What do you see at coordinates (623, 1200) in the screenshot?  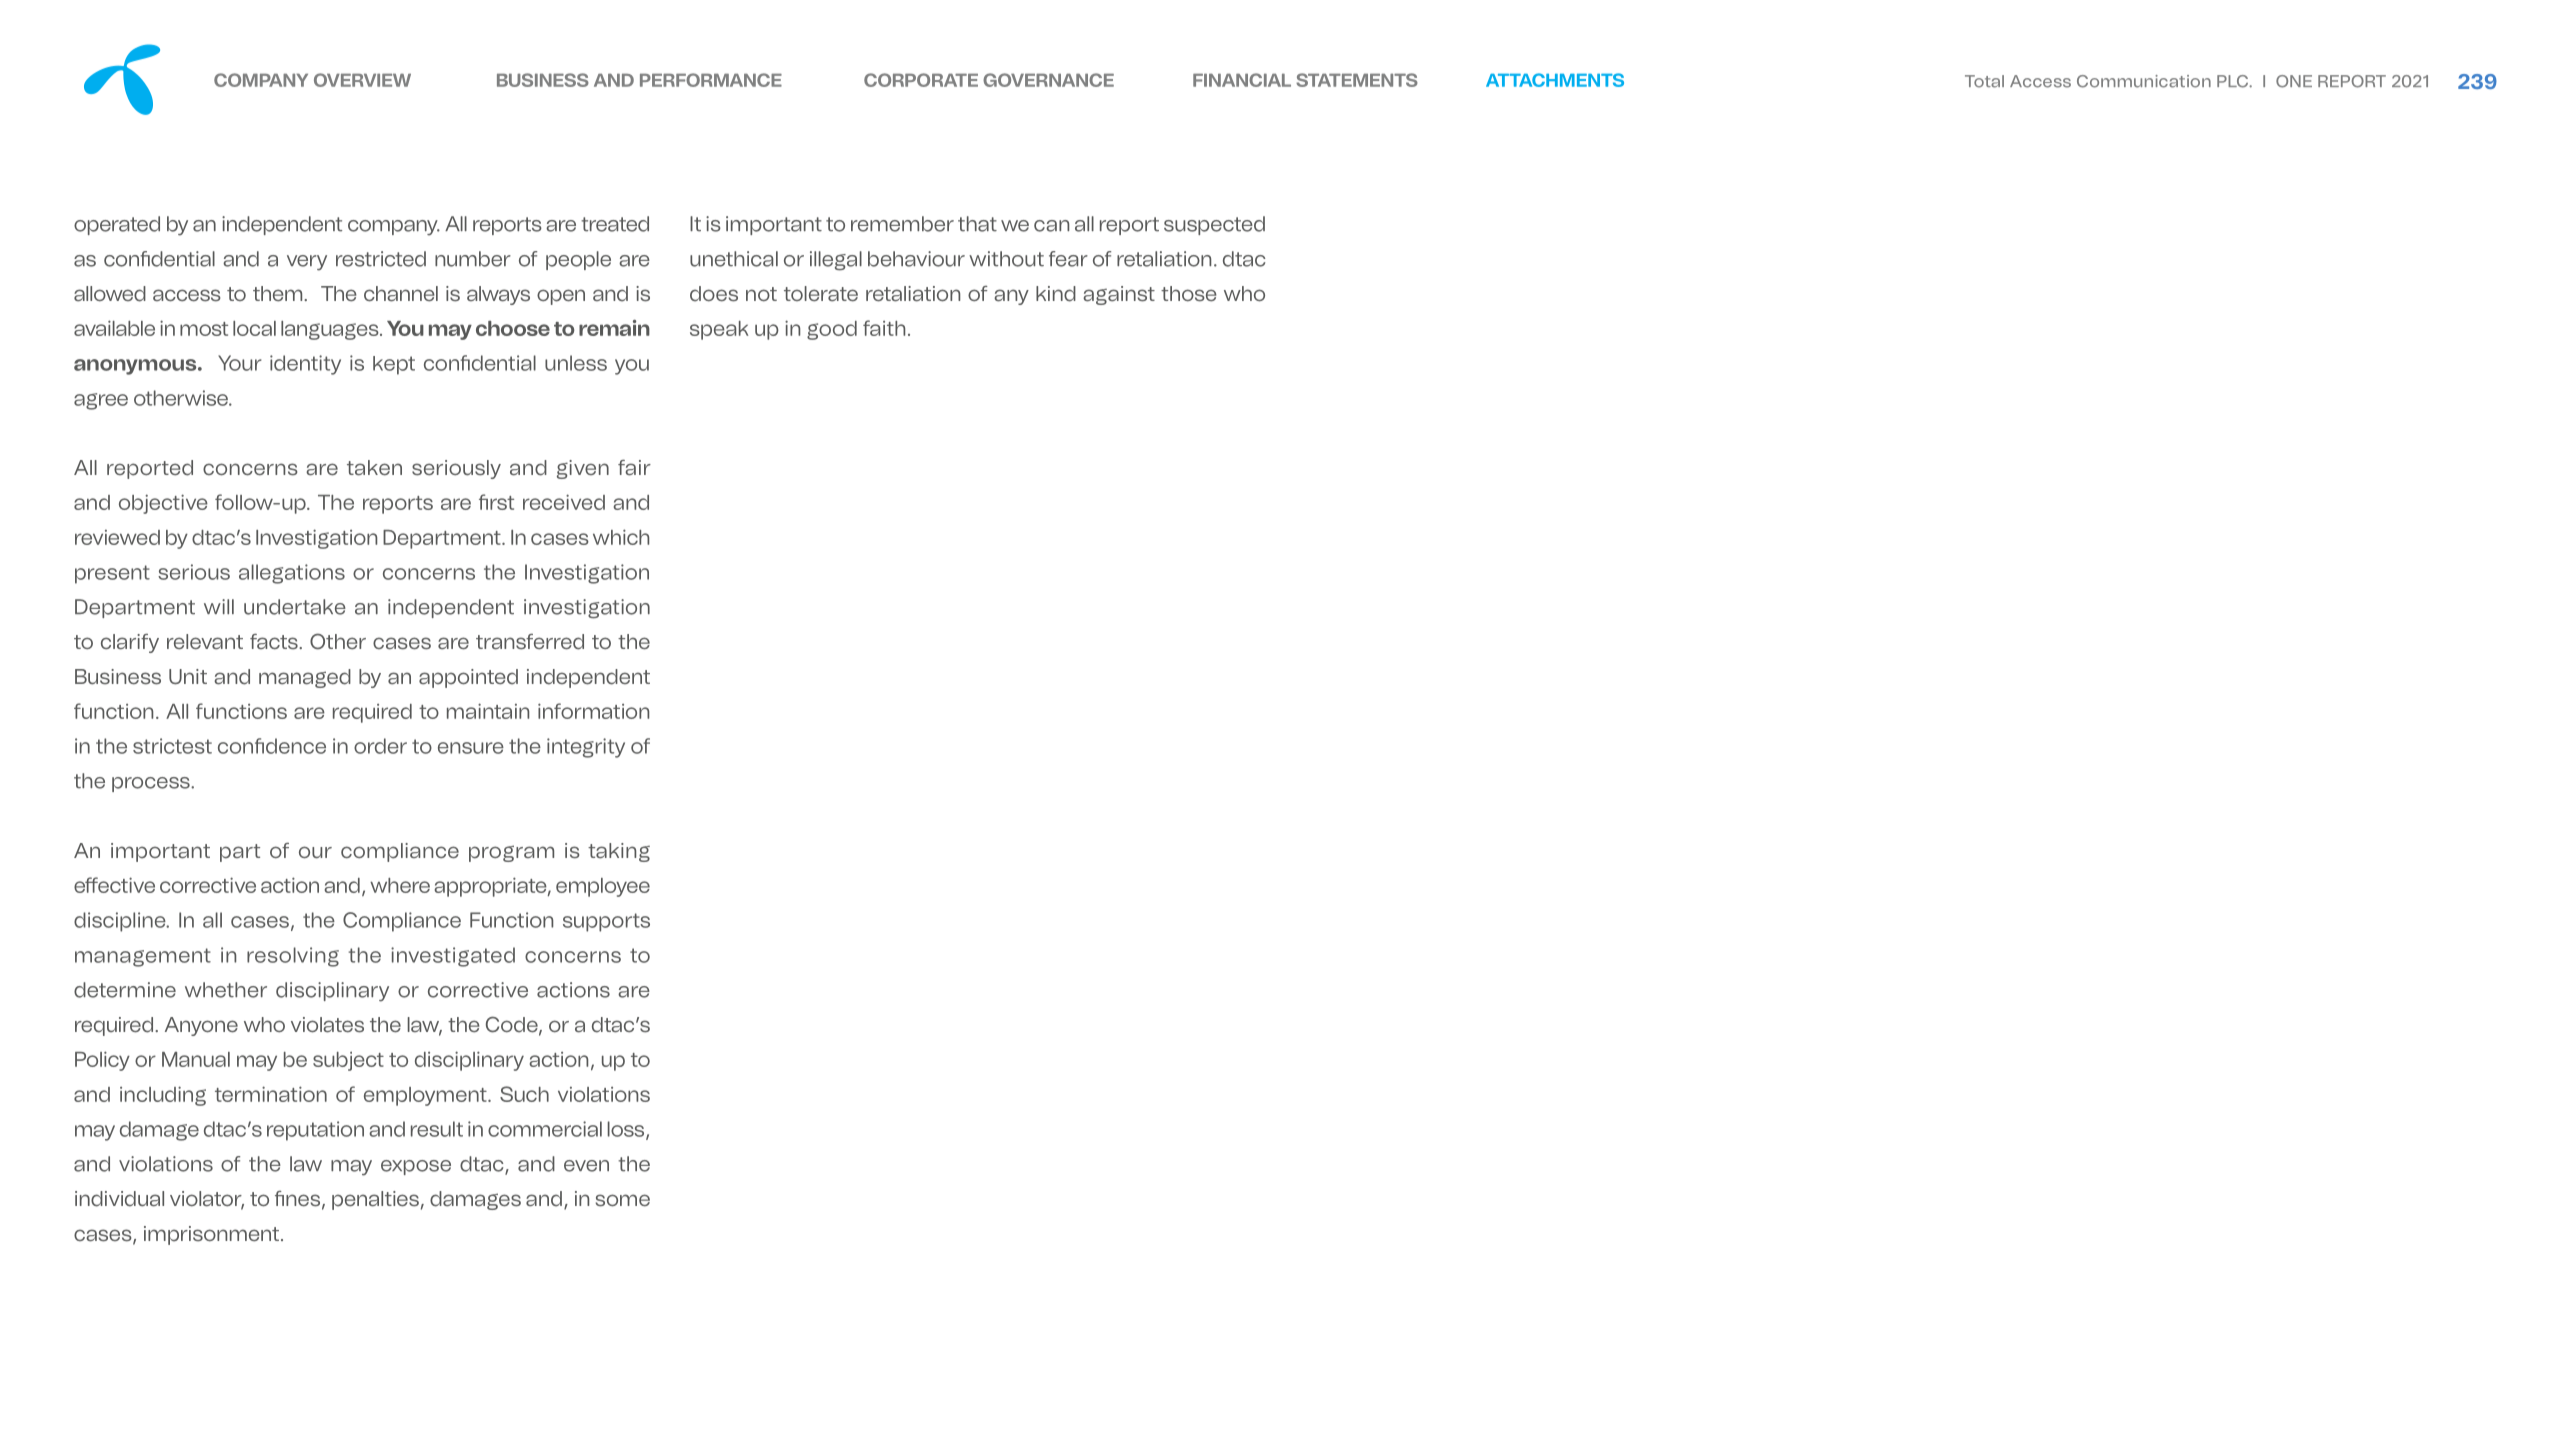 I see `some` at bounding box center [623, 1200].
